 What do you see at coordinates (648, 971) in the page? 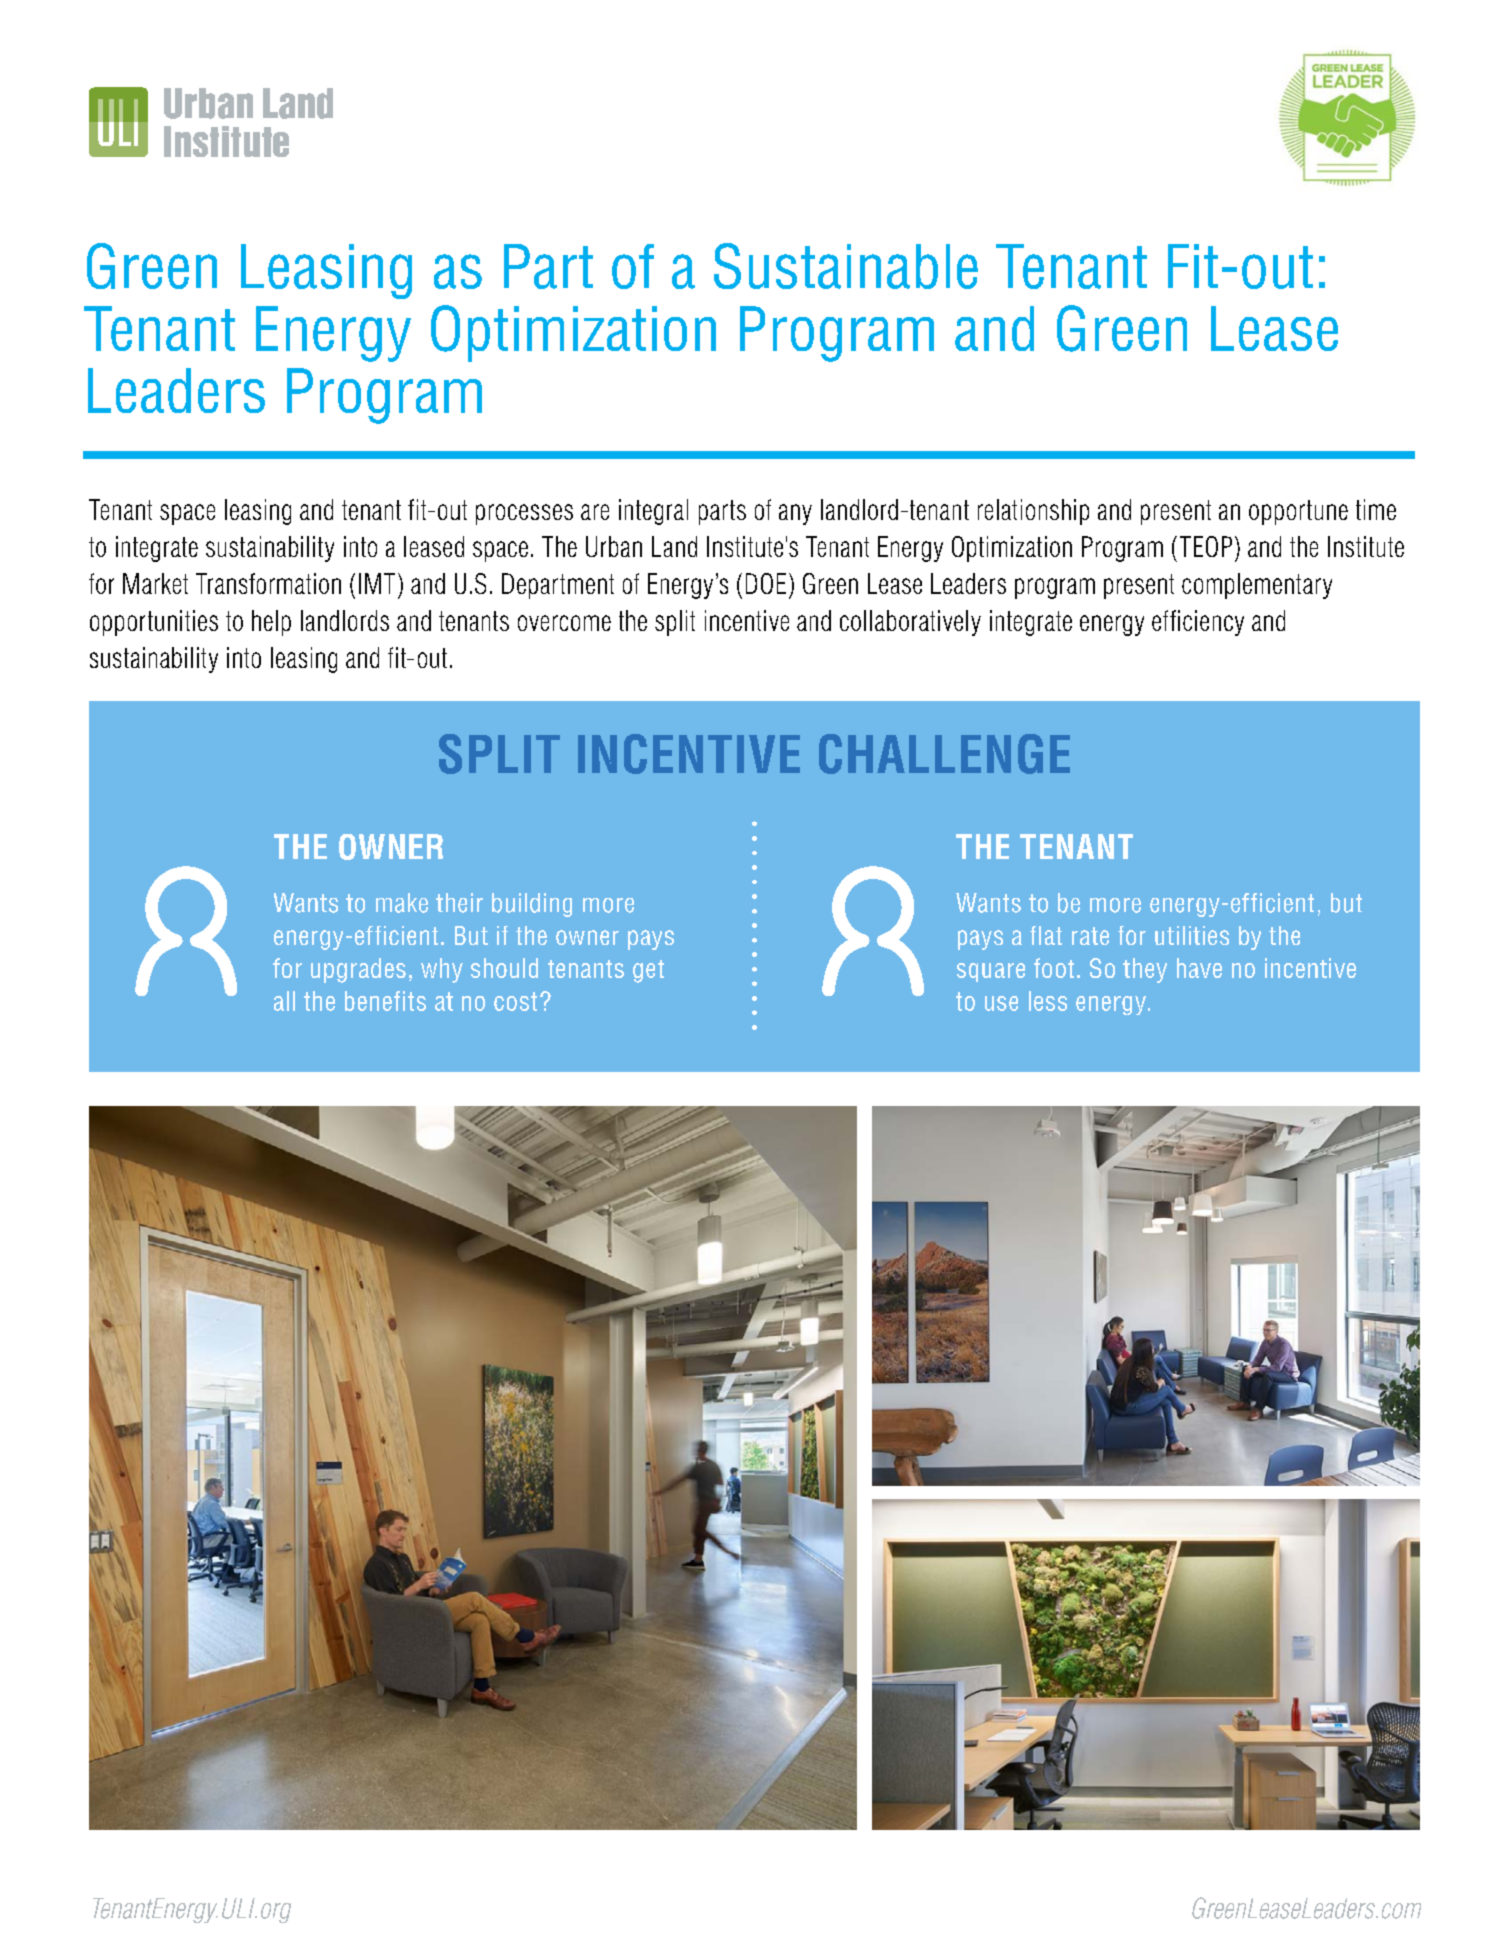
I see `get` at bounding box center [648, 971].
